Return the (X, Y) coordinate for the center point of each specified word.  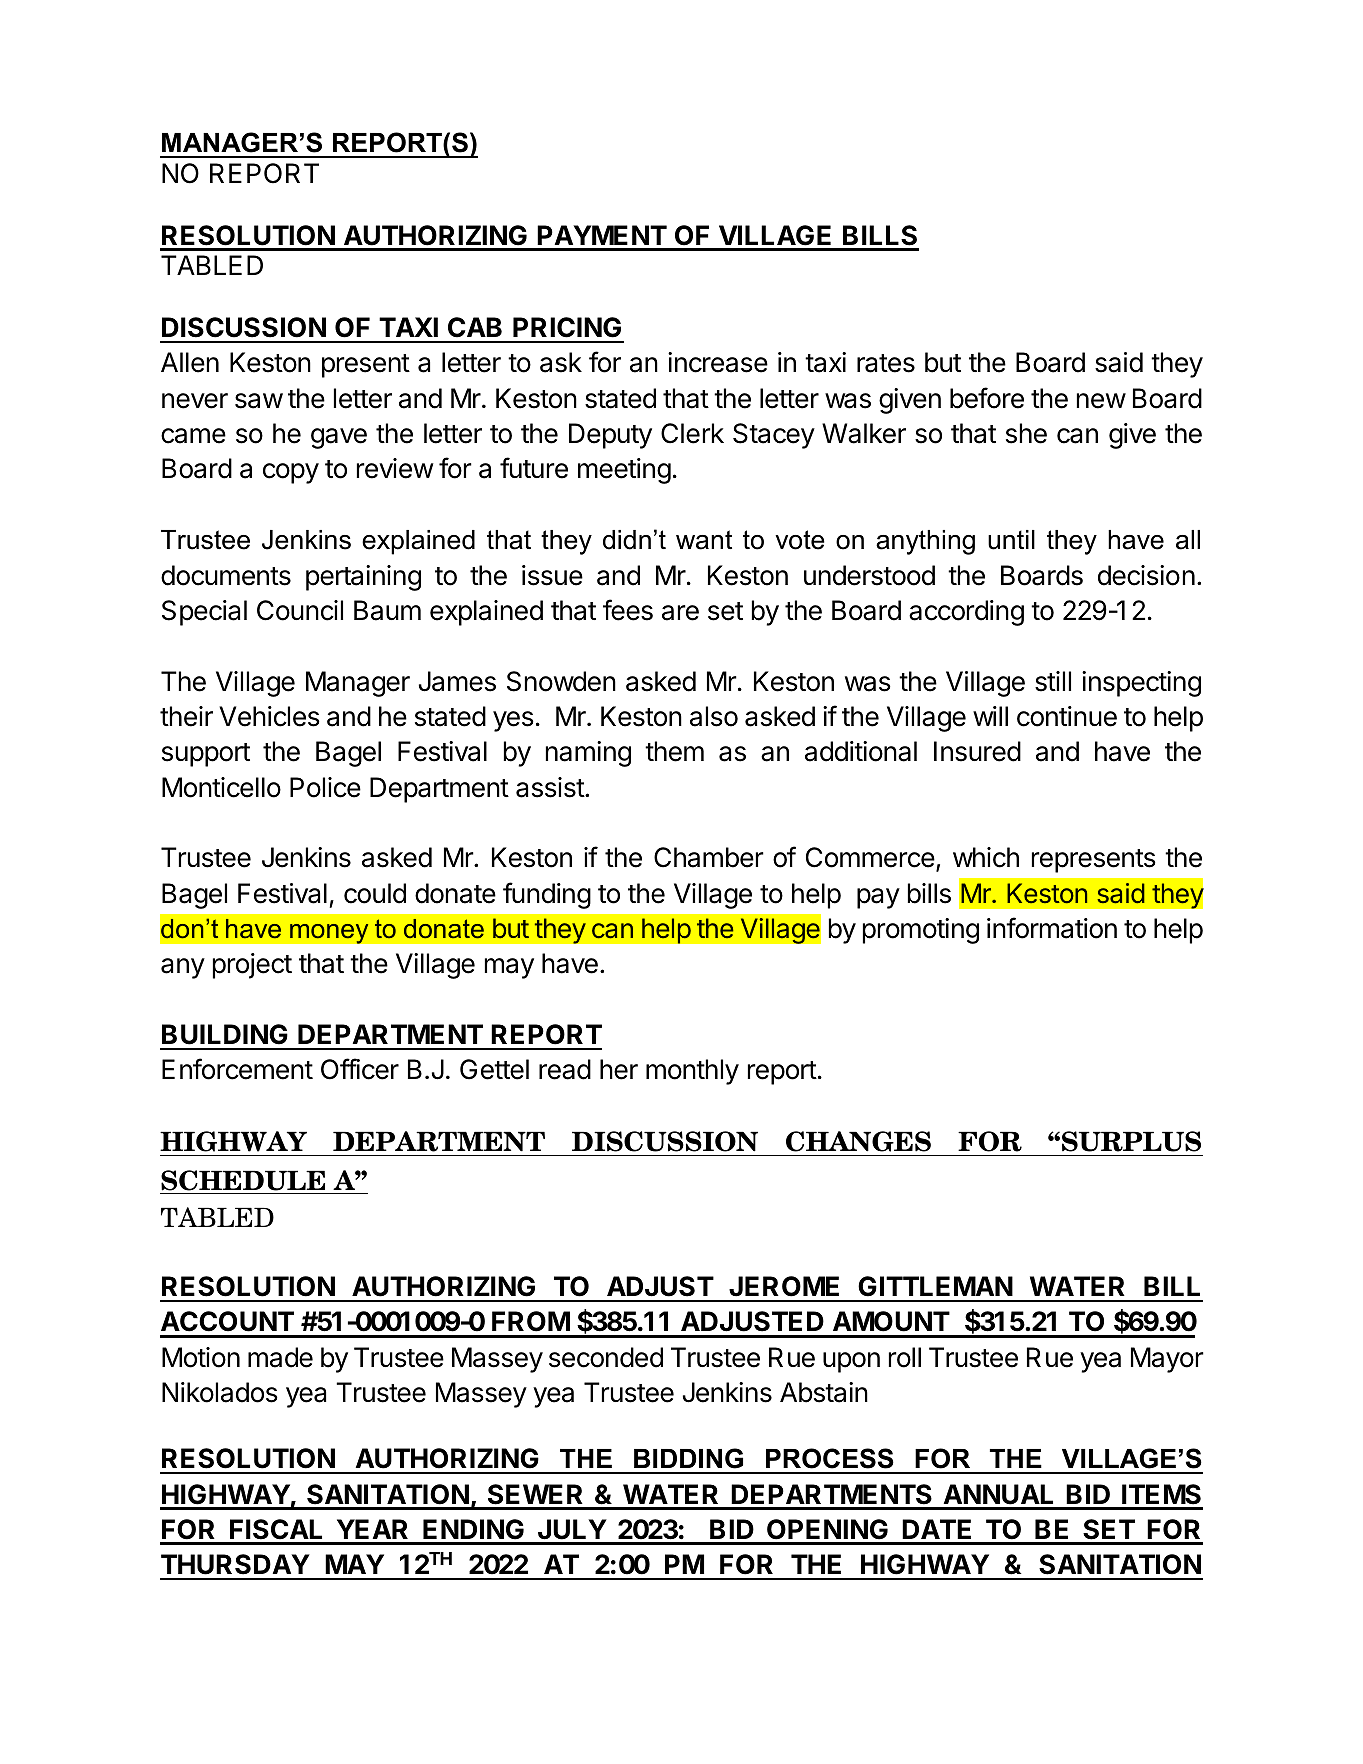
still (1053, 681)
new (1101, 401)
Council (300, 610)
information (1052, 928)
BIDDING (688, 1458)
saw (259, 401)
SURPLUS (1131, 1141)
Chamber (709, 857)
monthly (692, 1072)
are (680, 613)
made (280, 1357)
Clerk (692, 433)
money (329, 933)
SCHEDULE (243, 1180)
